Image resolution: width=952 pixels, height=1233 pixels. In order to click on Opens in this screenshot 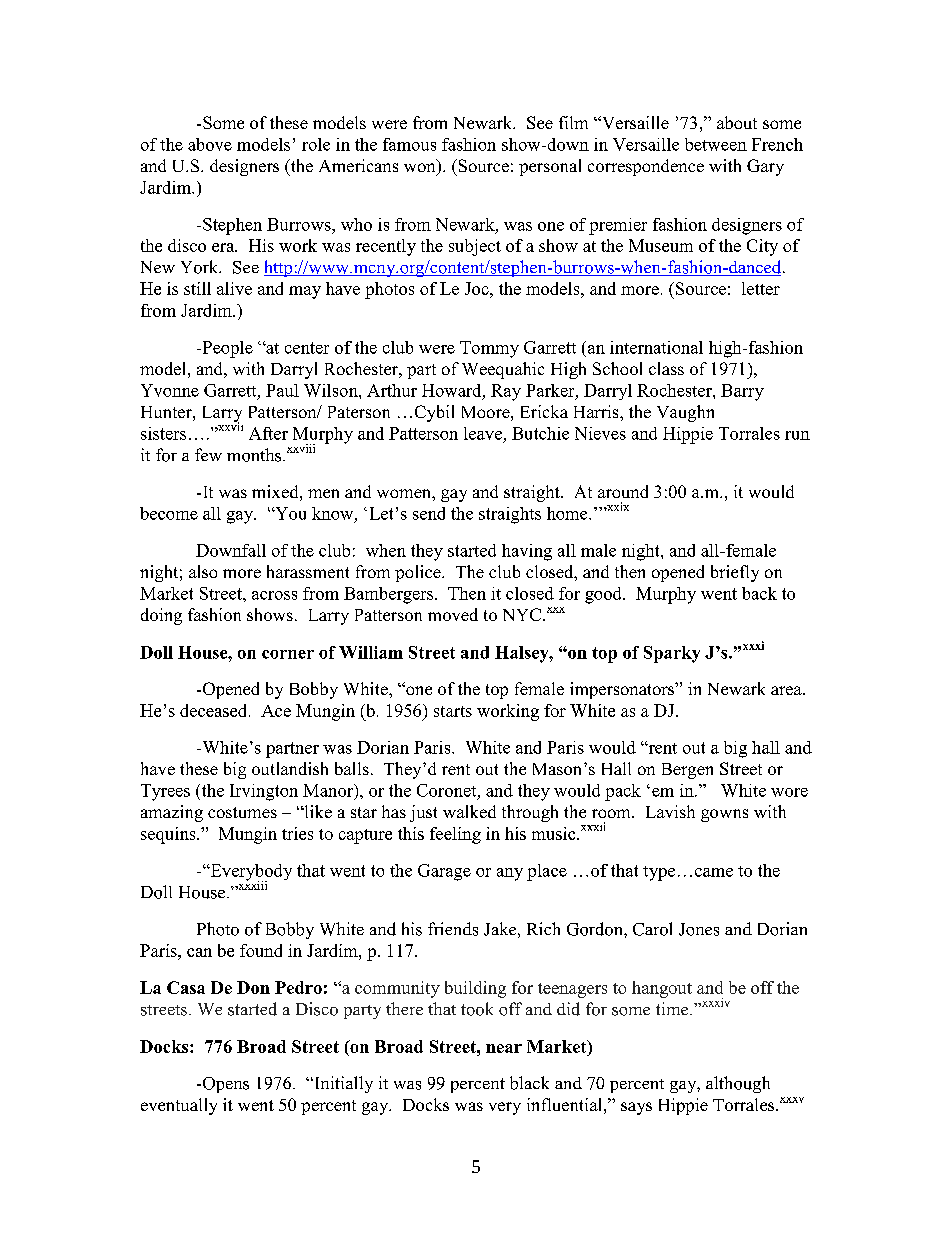, I will do `click(224, 1085)`.
